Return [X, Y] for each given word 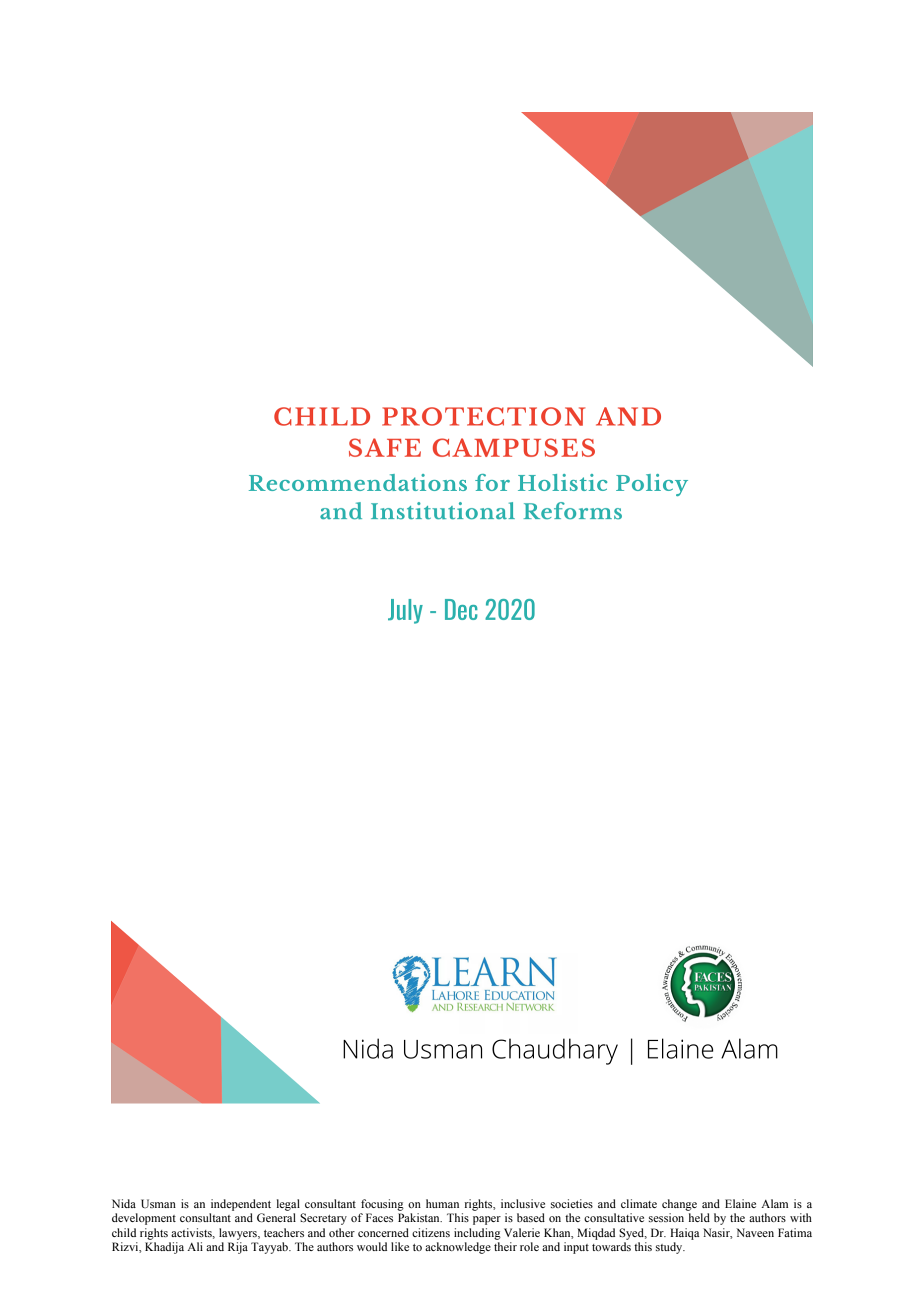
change [679, 1205]
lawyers [239, 1234]
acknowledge [458, 1248]
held [699, 1217]
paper [487, 1220]
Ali [195, 1246]
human [442, 1203]
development [144, 1219]
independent [241, 1205]
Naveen [755, 1232]
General [276, 1217]
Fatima [795, 1232]
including [477, 1234]
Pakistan [420, 1217]
